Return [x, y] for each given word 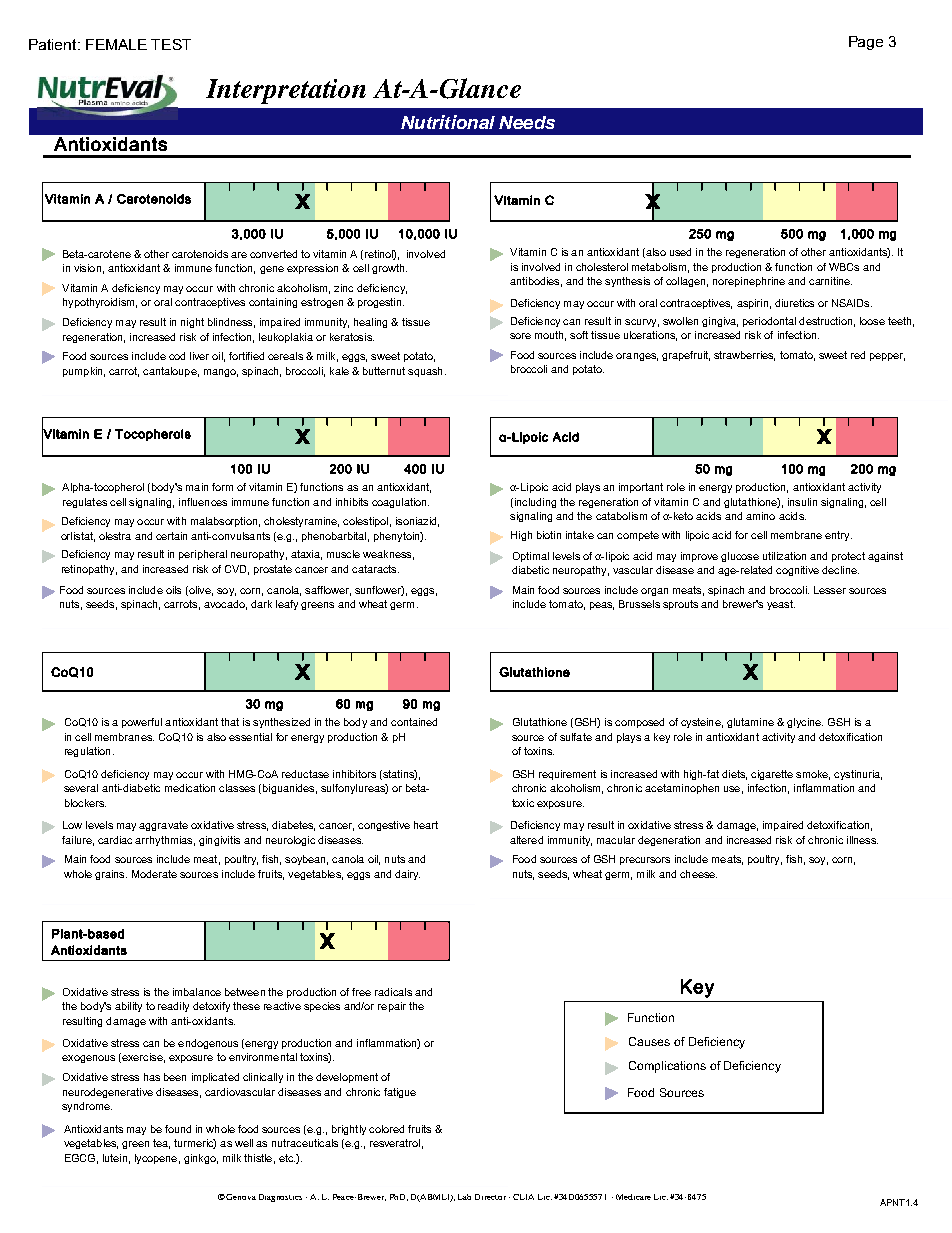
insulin [802, 502]
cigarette [772, 775]
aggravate [163, 826]
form [222, 487]
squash [425, 372]
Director [490, 1197]
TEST [171, 44]
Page [866, 43]
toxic [523, 803]
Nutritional [448, 122]
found [178, 1129]
